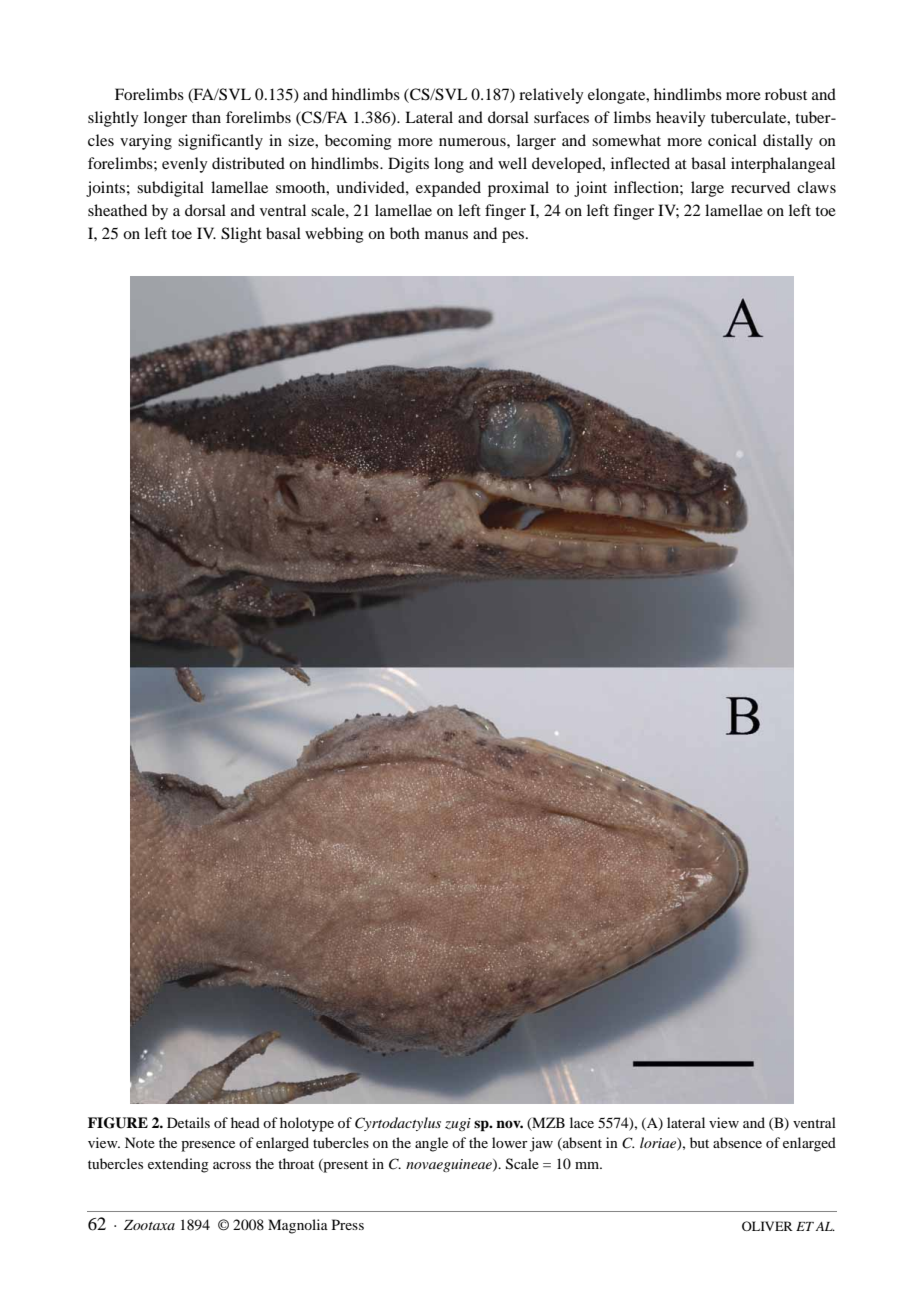  I want to click on extending, so click(178, 1165).
